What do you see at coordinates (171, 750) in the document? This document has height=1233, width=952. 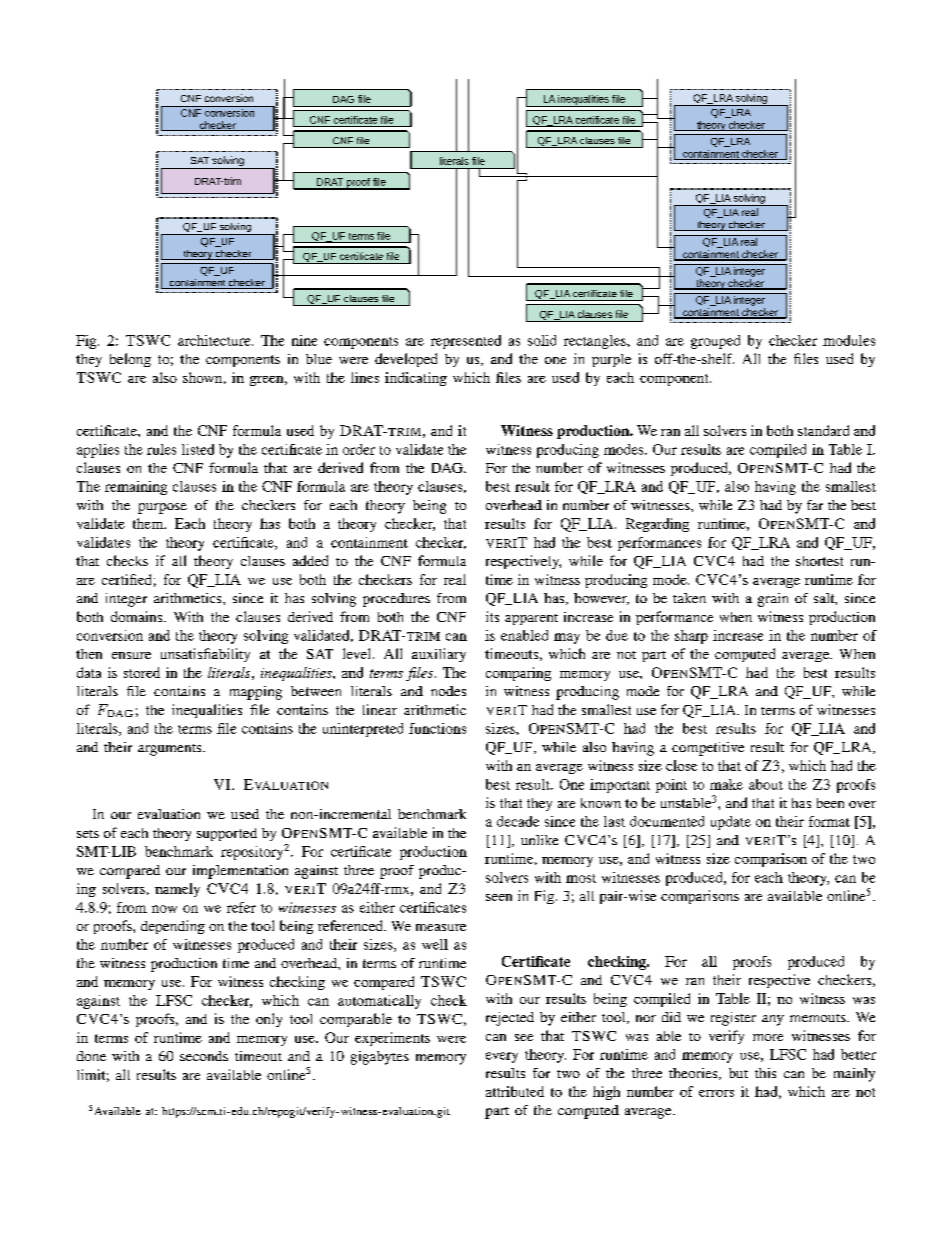 I see `arguments` at bounding box center [171, 750].
